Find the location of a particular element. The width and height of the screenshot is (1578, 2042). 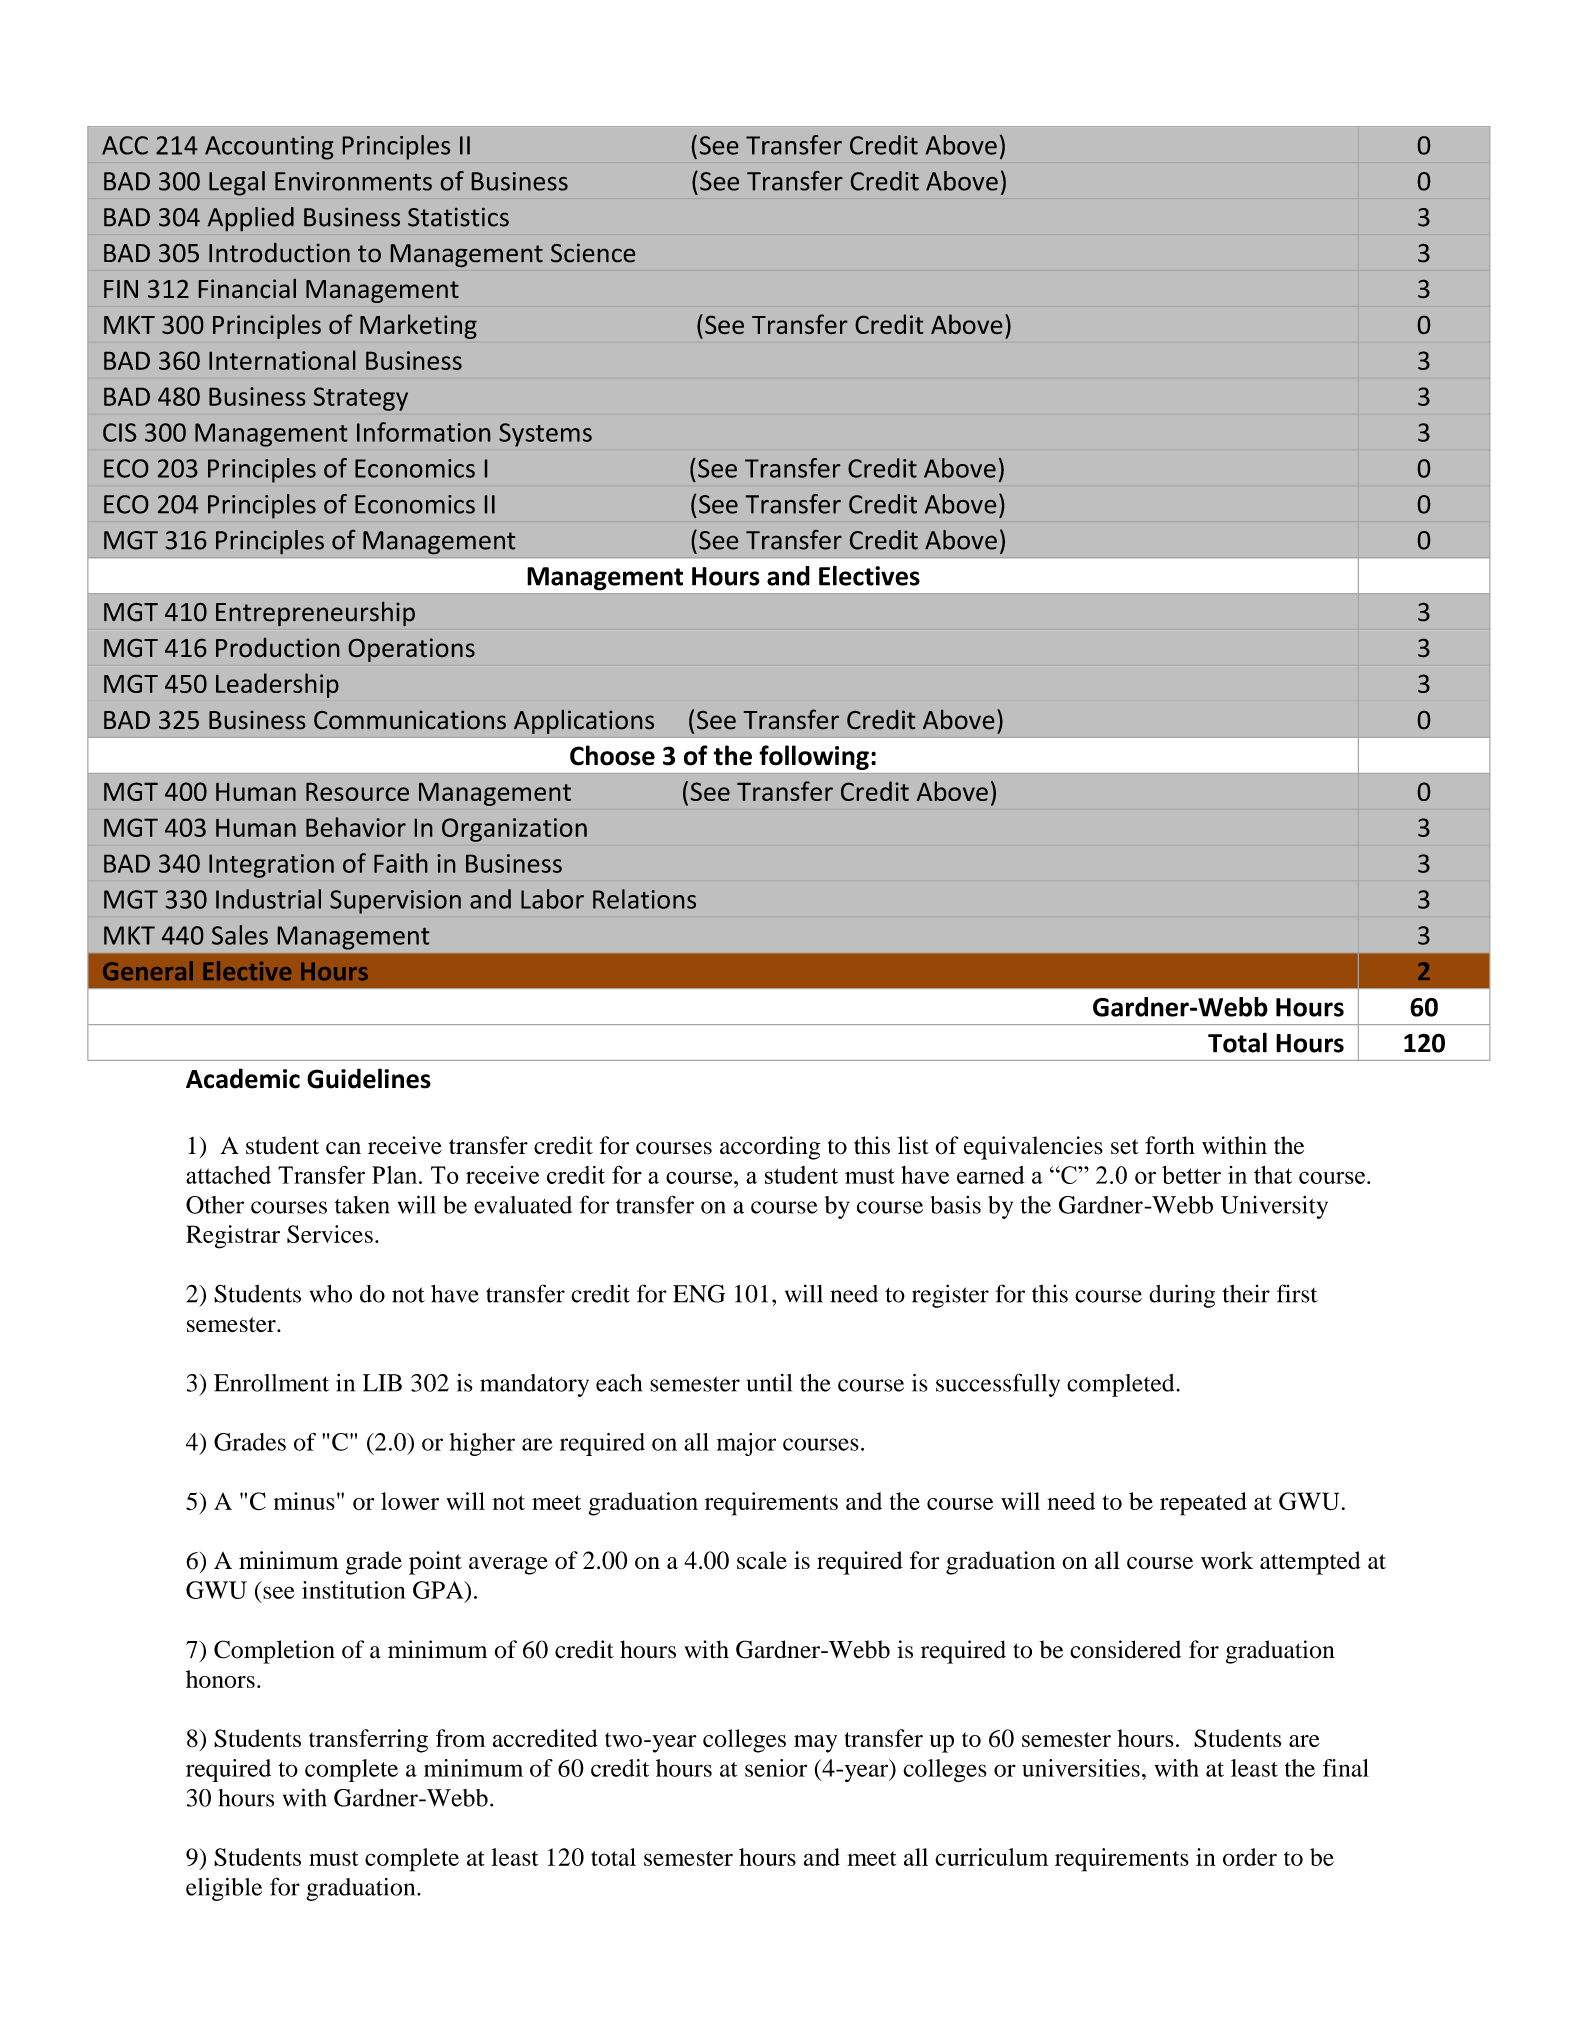

Applied is located at coordinates (251, 219).
